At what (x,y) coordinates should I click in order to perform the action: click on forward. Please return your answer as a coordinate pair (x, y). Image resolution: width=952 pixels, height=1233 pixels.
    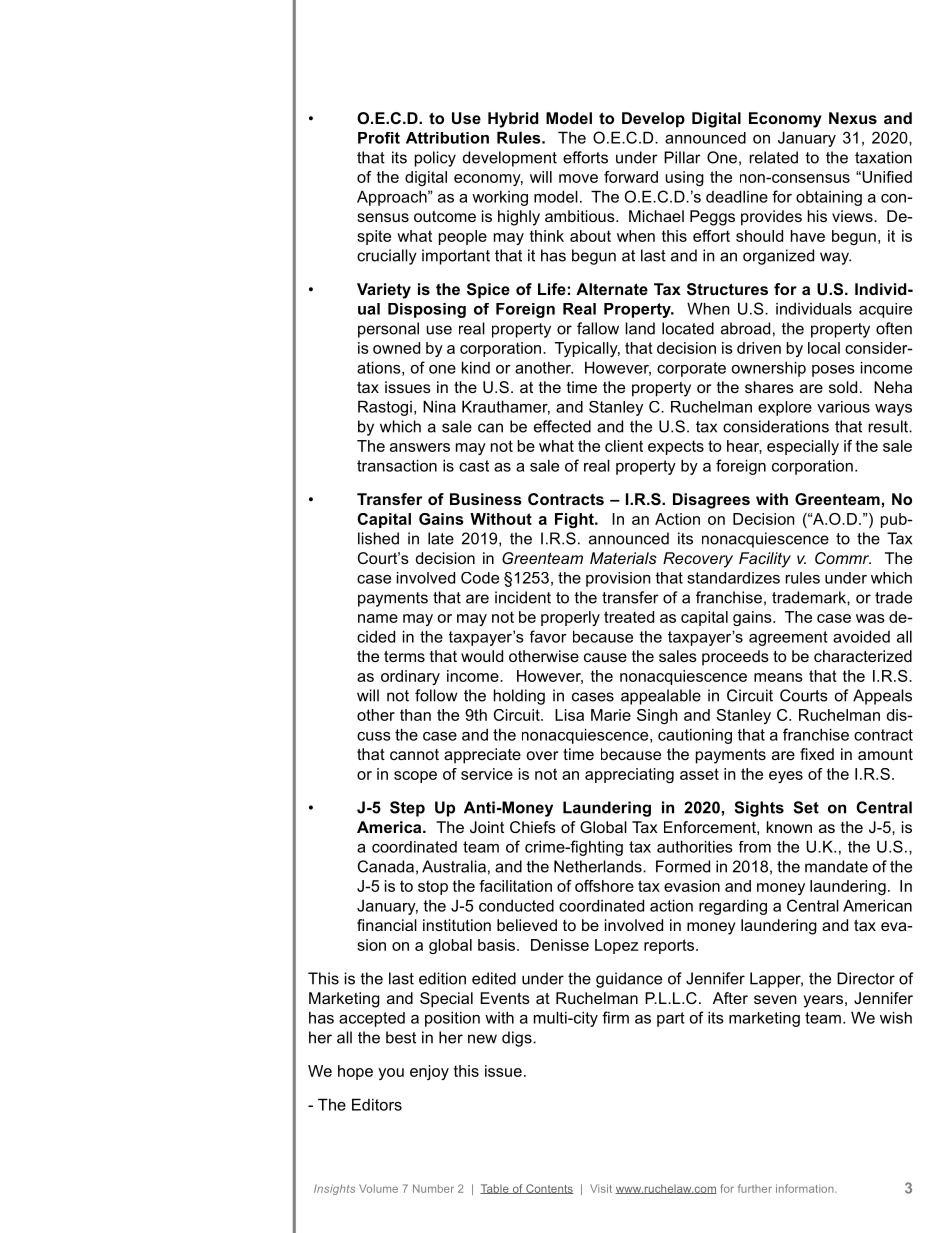
    Looking at the image, I should click on (631, 177).
